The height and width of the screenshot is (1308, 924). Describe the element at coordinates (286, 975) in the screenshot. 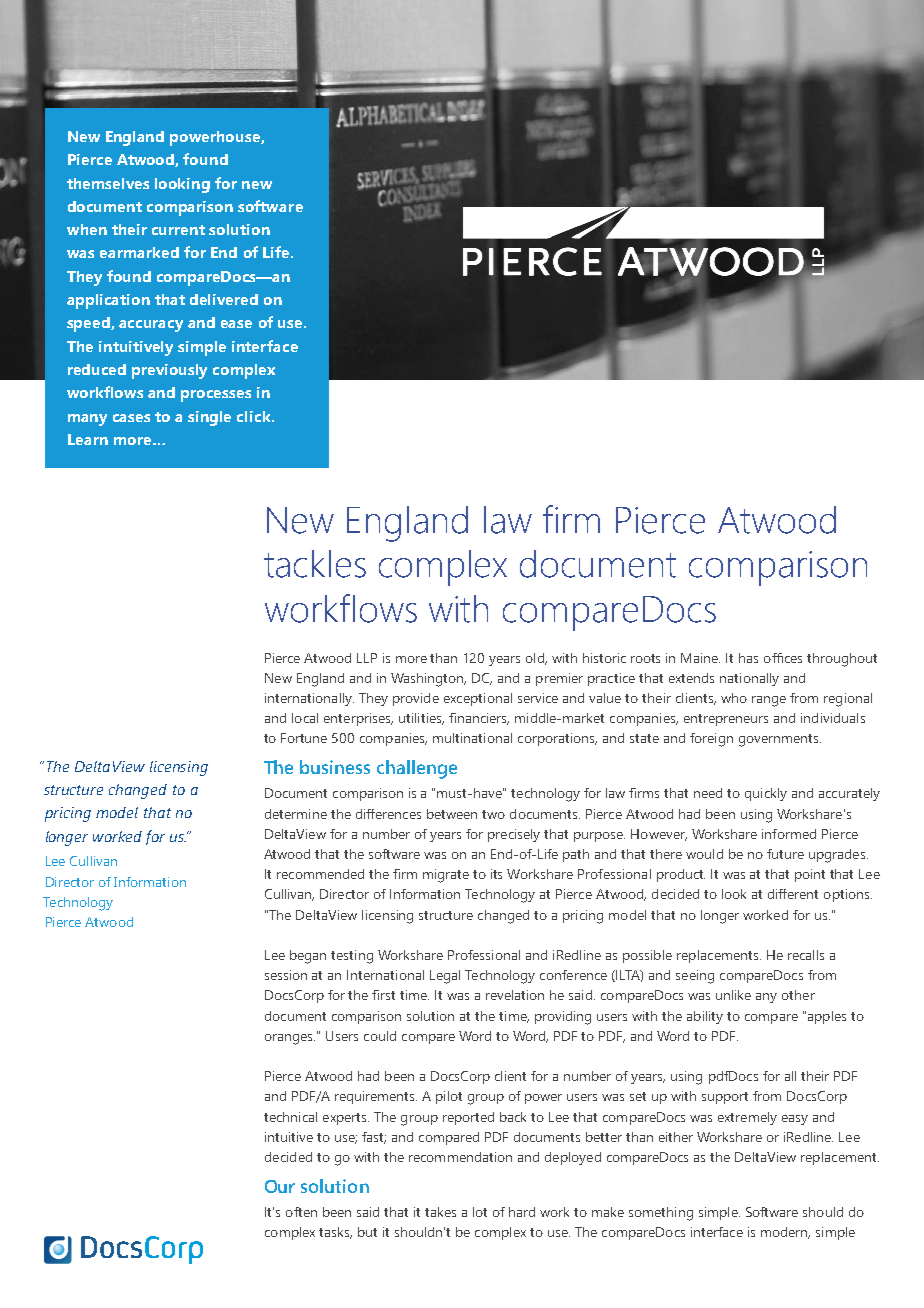

I see `session` at that location.
